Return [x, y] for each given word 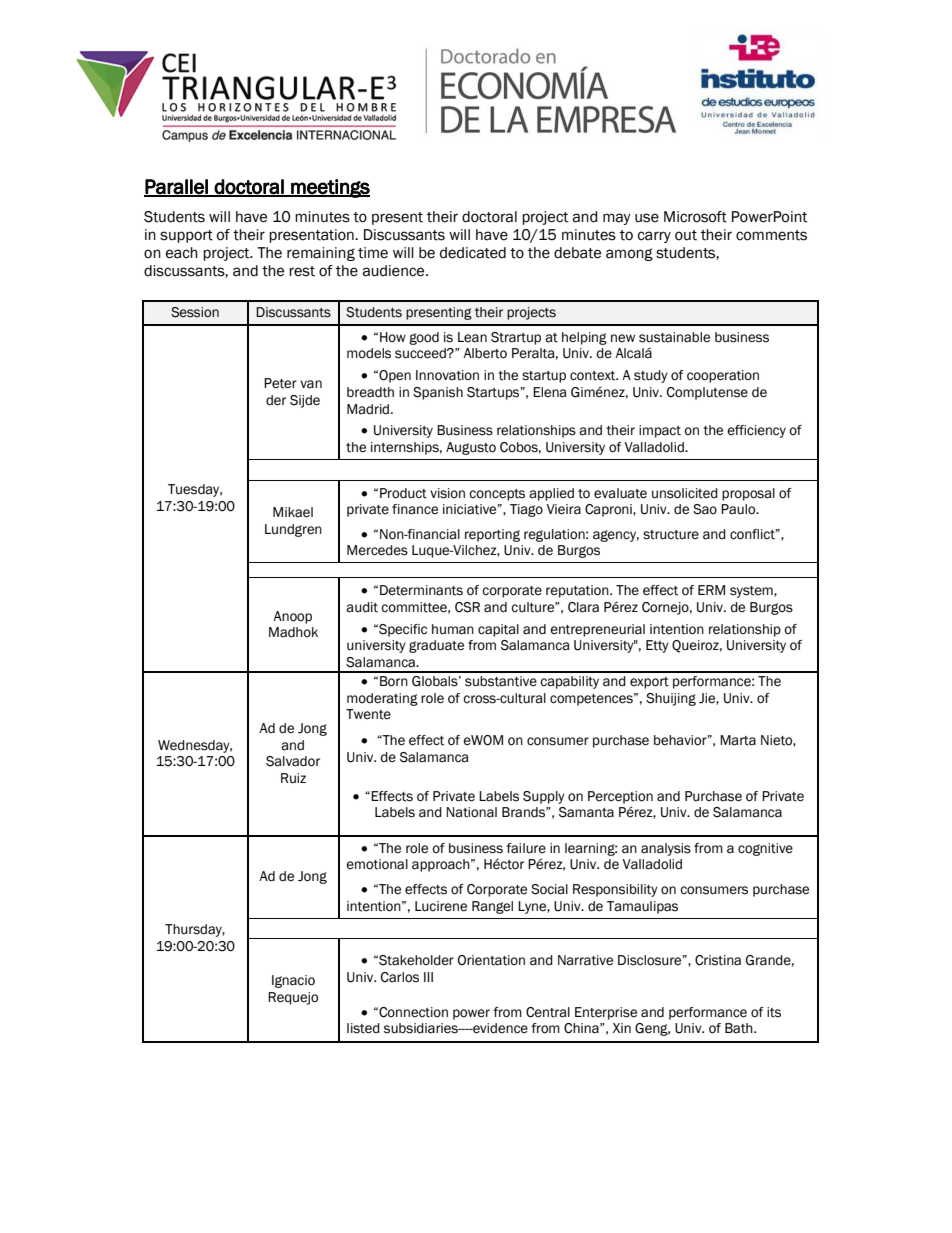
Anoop [292, 617]
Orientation [491, 960]
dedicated [473, 253]
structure [671, 535]
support [186, 236]
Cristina [718, 960]
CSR [467, 607]
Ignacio [293, 981]
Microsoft [695, 217]
